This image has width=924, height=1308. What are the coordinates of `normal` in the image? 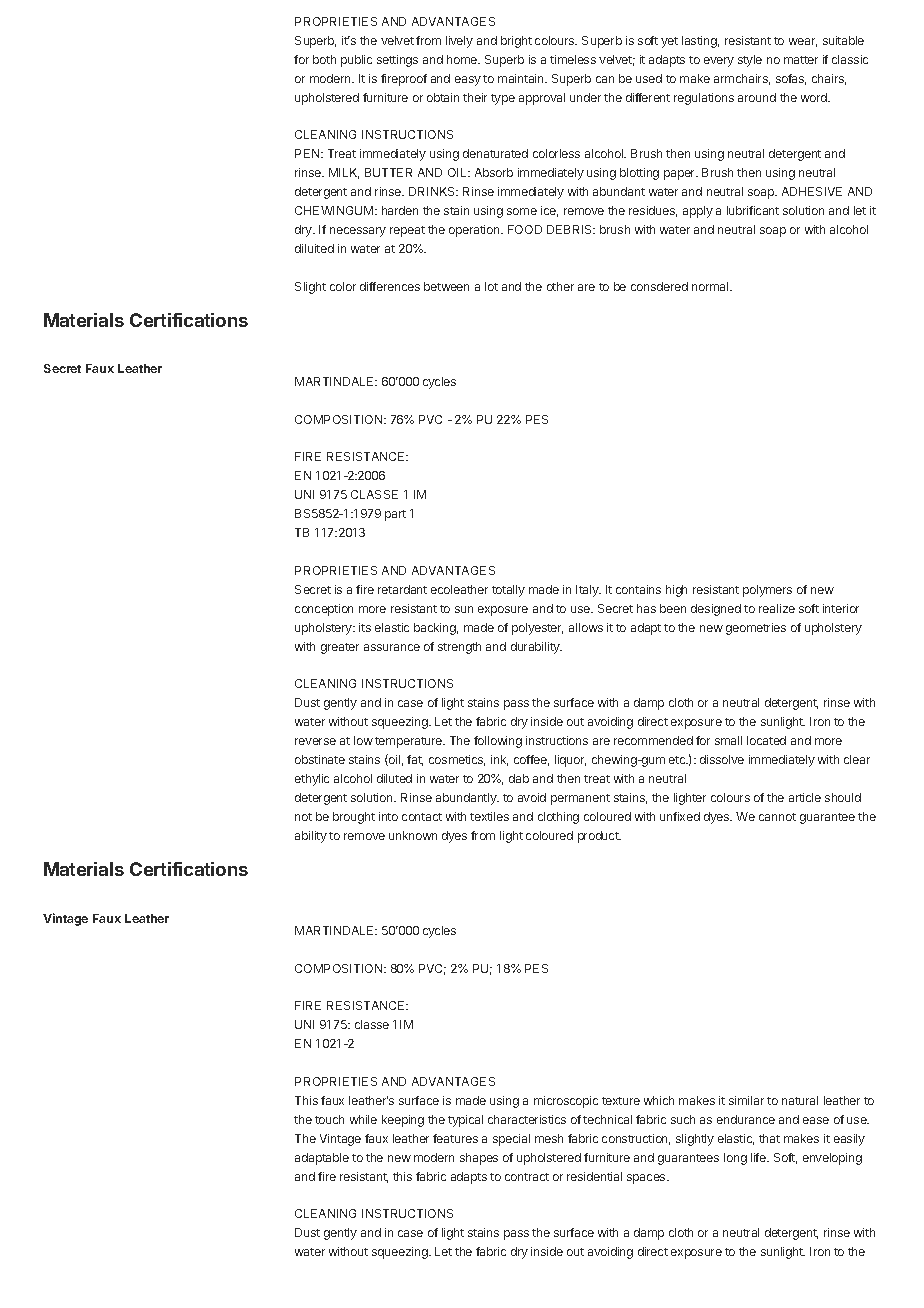 It's located at (711, 286).
